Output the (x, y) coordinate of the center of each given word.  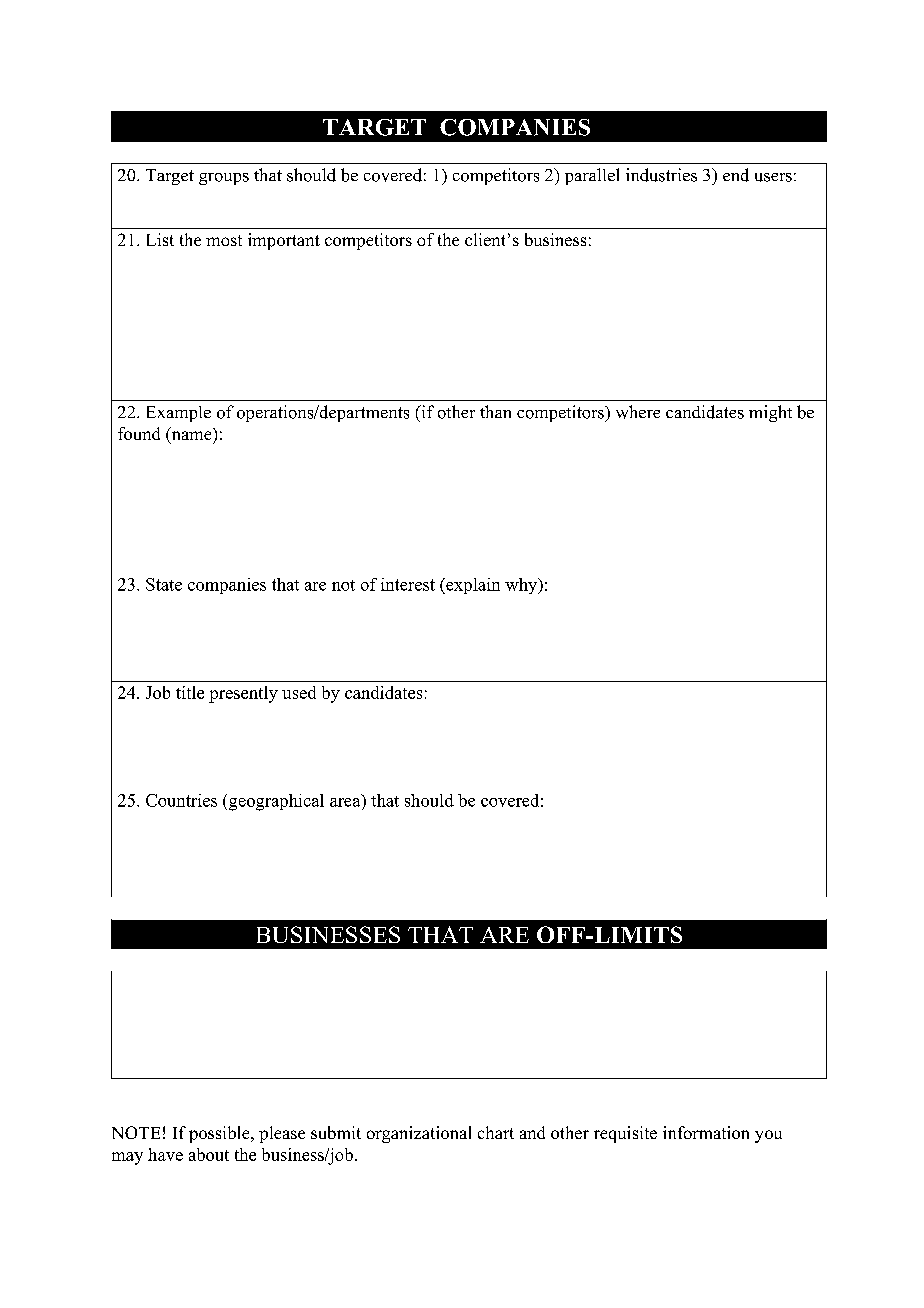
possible (220, 1134)
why (522, 586)
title (190, 692)
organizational (419, 1134)
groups (224, 179)
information (706, 1132)
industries (661, 175)
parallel (592, 176)
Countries (181, 800)
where (638, 412)
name (190, 437)
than (495, 411)
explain (472, 586)
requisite (625, 1134)
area (346, 801)
